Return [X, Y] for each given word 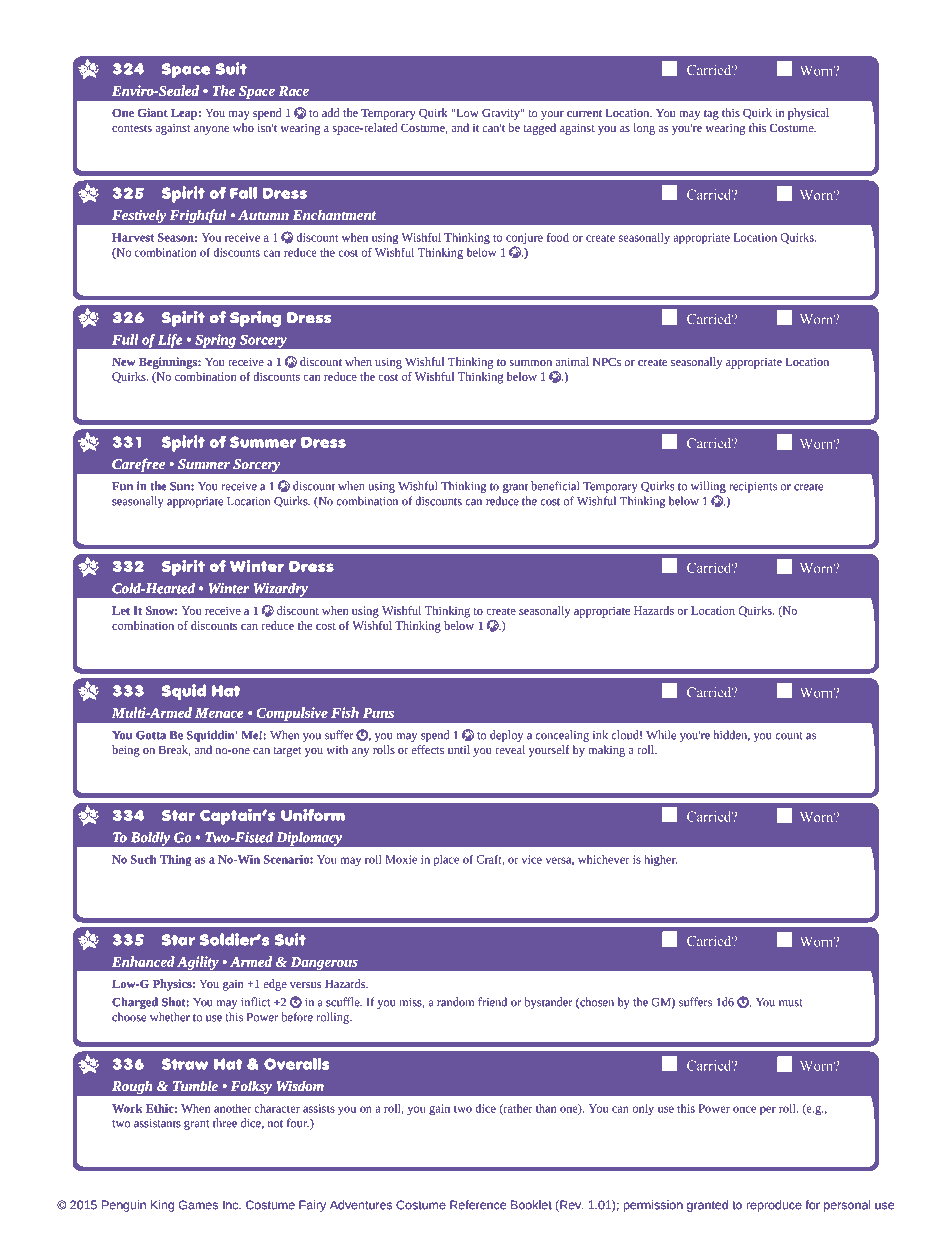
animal [572, 361]
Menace [219, 713]
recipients [753, 487]
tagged [539, 129]
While [661, 735]
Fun [122, 486]
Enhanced [143, 961]
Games [198, 1205]
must [791, 1003]
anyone [211, 130]
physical [808, 114]
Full [125, 339]
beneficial [555, 486]
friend [492, 1002]
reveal [510, 749]
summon [530, 363]
